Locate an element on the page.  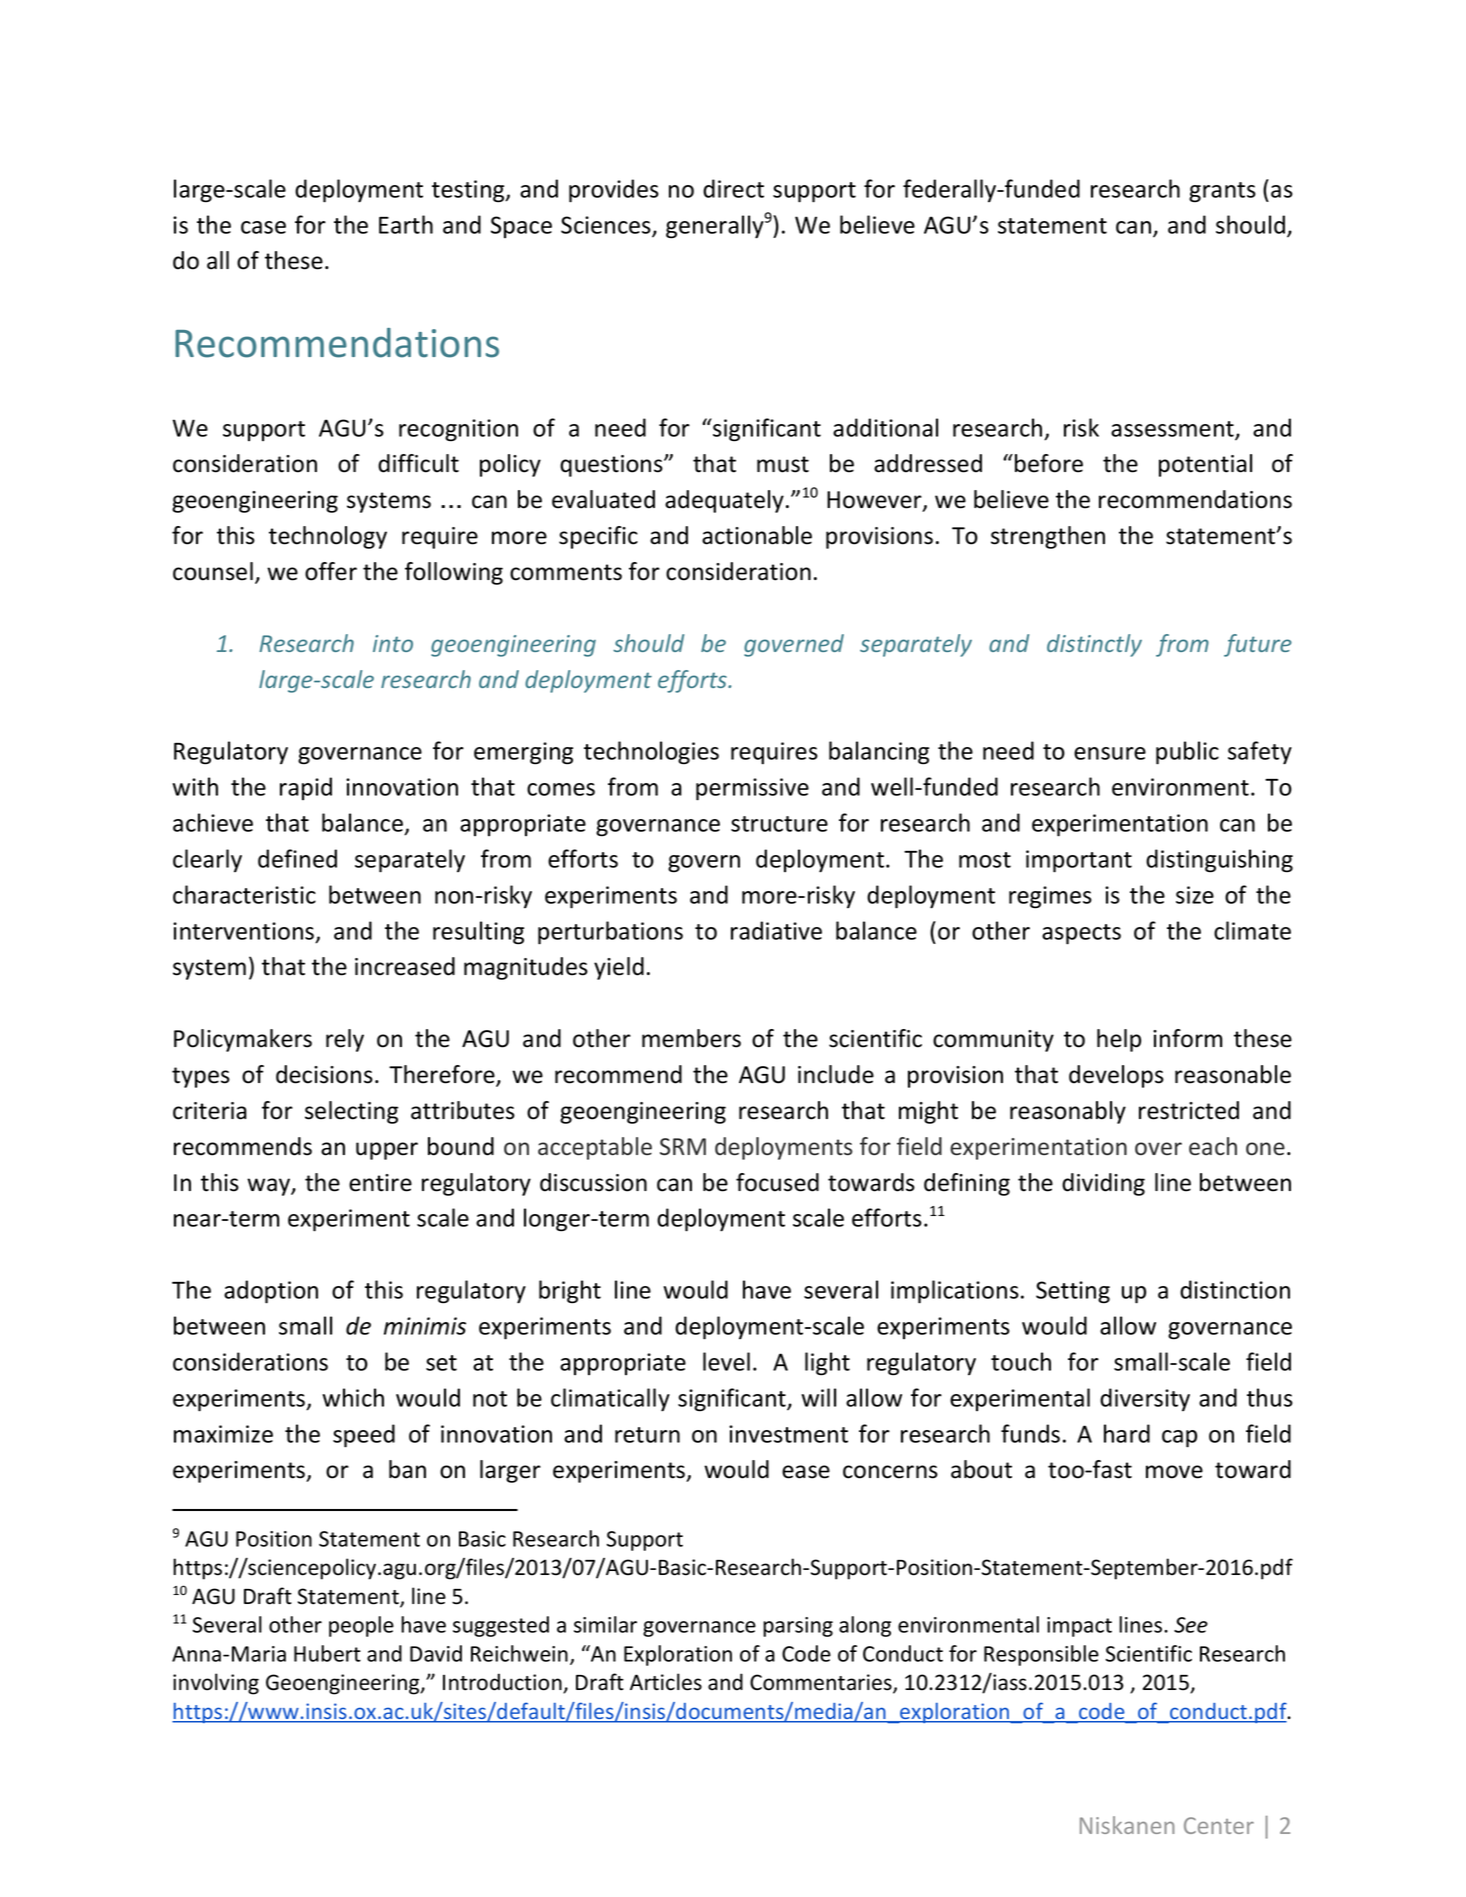
members is located at coordinates (691, 1038).
